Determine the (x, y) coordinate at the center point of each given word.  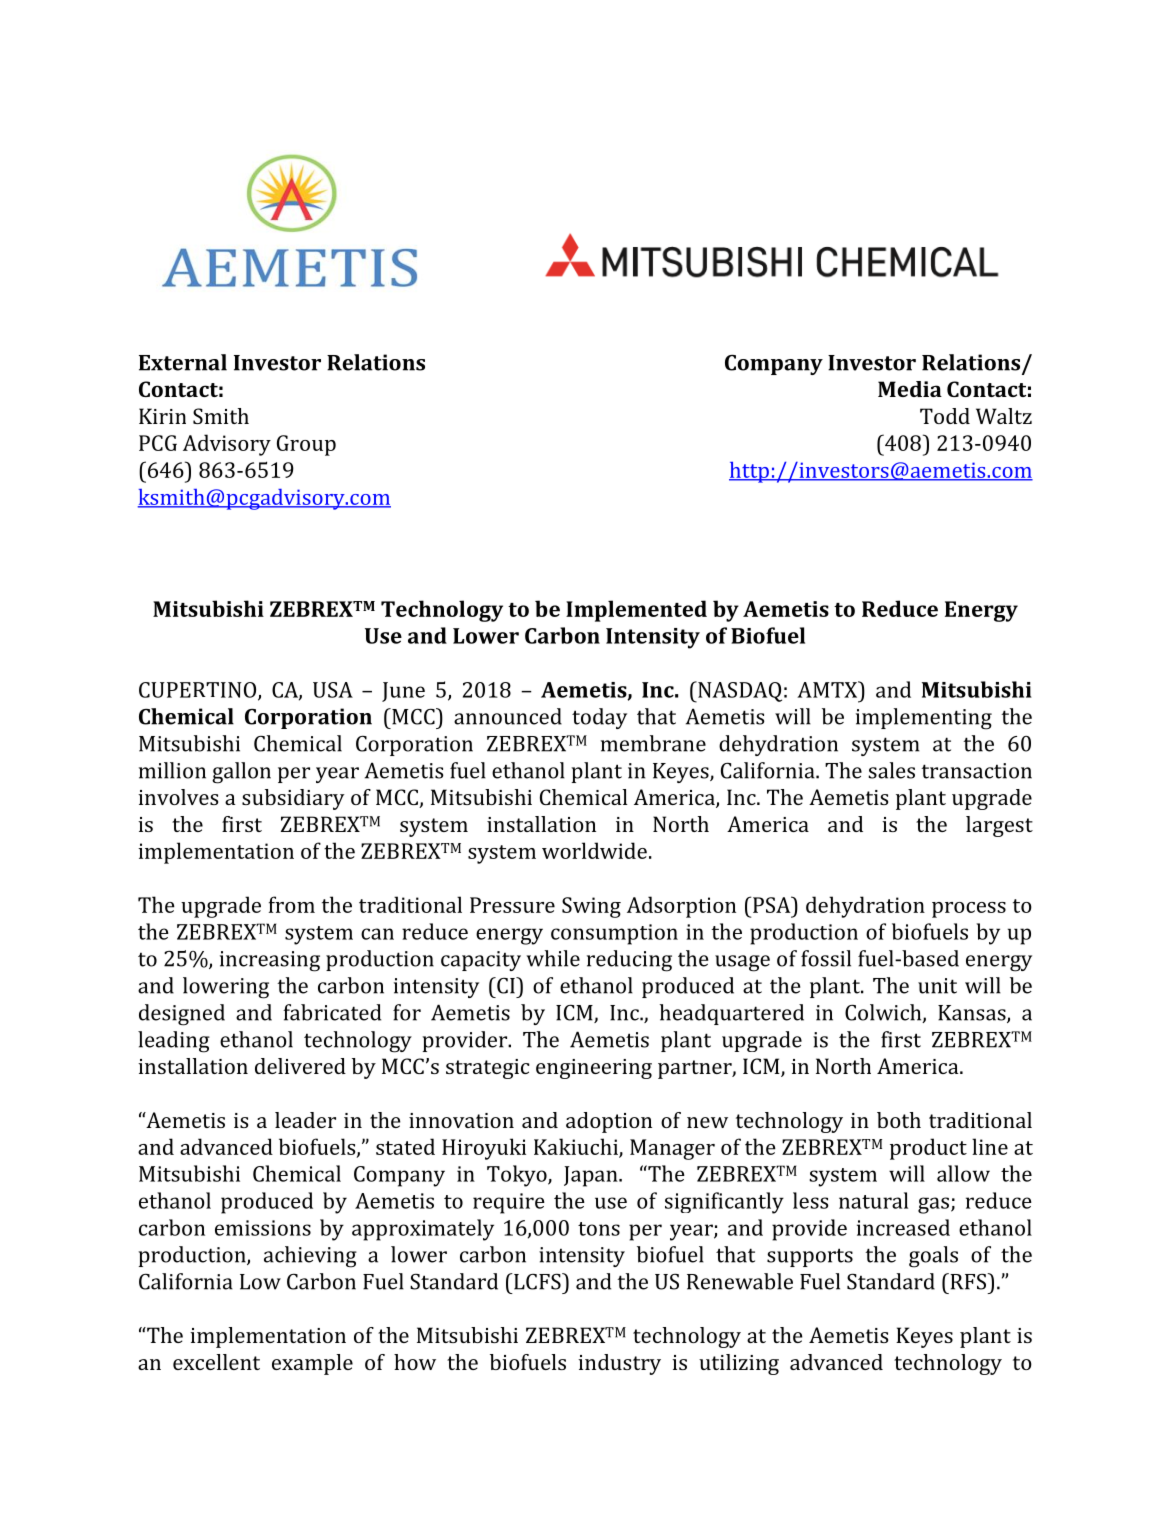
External (183, 362)
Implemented (636, 611)
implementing (924, 719)
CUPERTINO (199, 691)
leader (305, 1120)
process (969, 910)
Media (910, 389)
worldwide (594, 850)
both (899, 1120)
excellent (216, 1362)
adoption (609, 1122)
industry (619, 1364)
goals (933, 1257)
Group (306, 445)
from (292, 904)
